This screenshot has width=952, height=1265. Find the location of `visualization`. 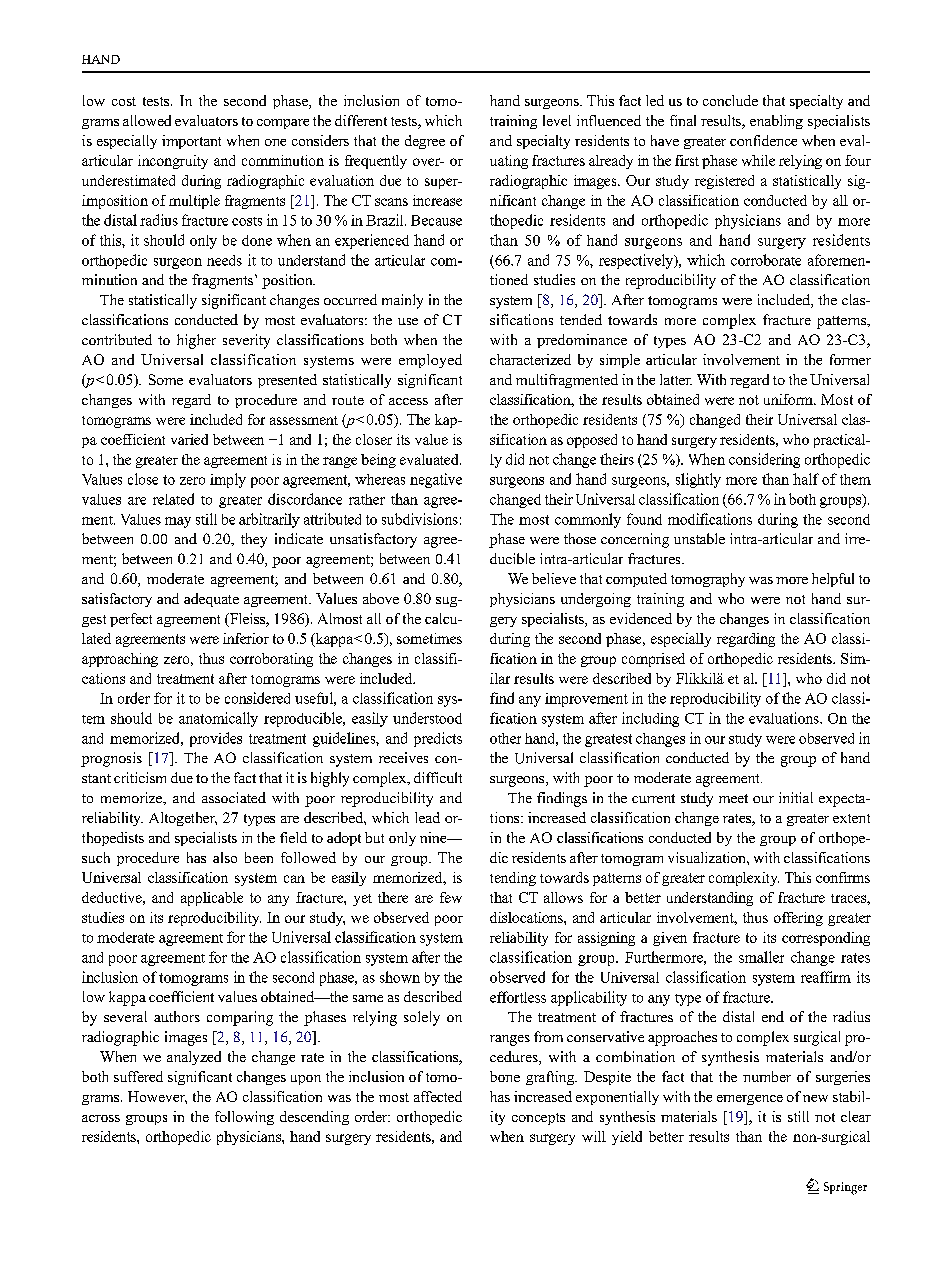

visualization is located at coordinates (708, 857).
